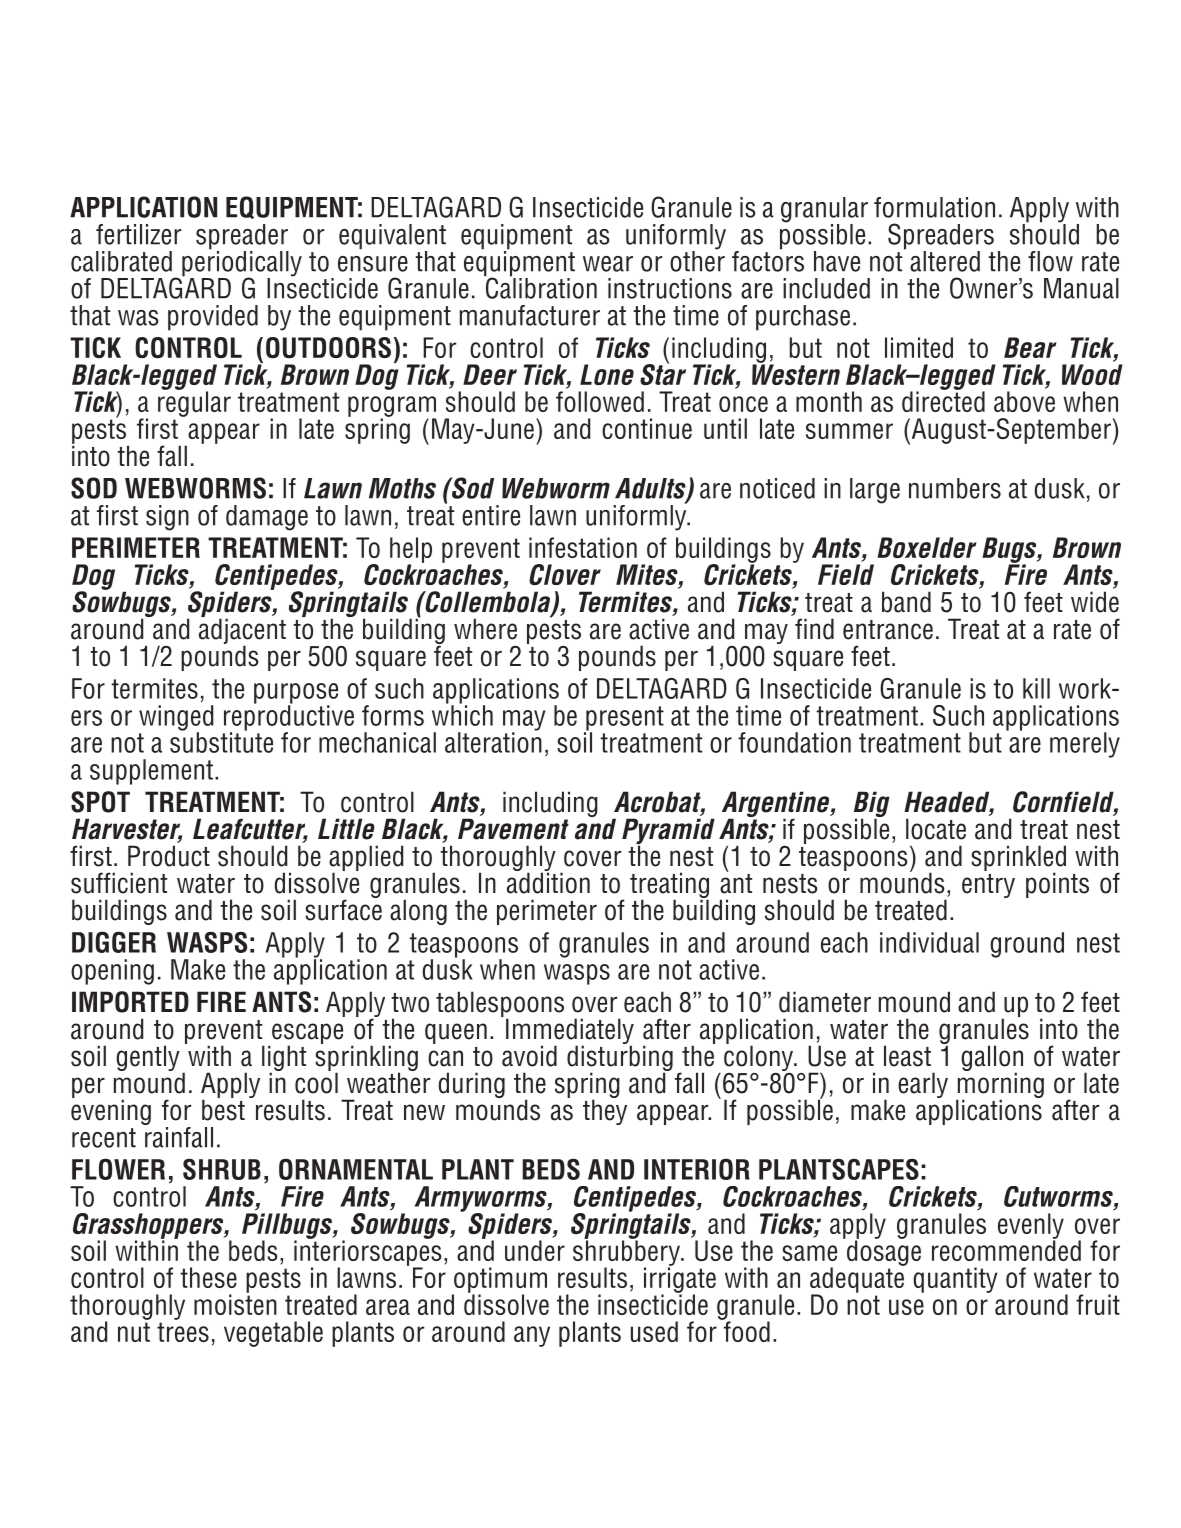 The image size is (1181, 1528). I want to click on SPREADER, so click(242, 238).
